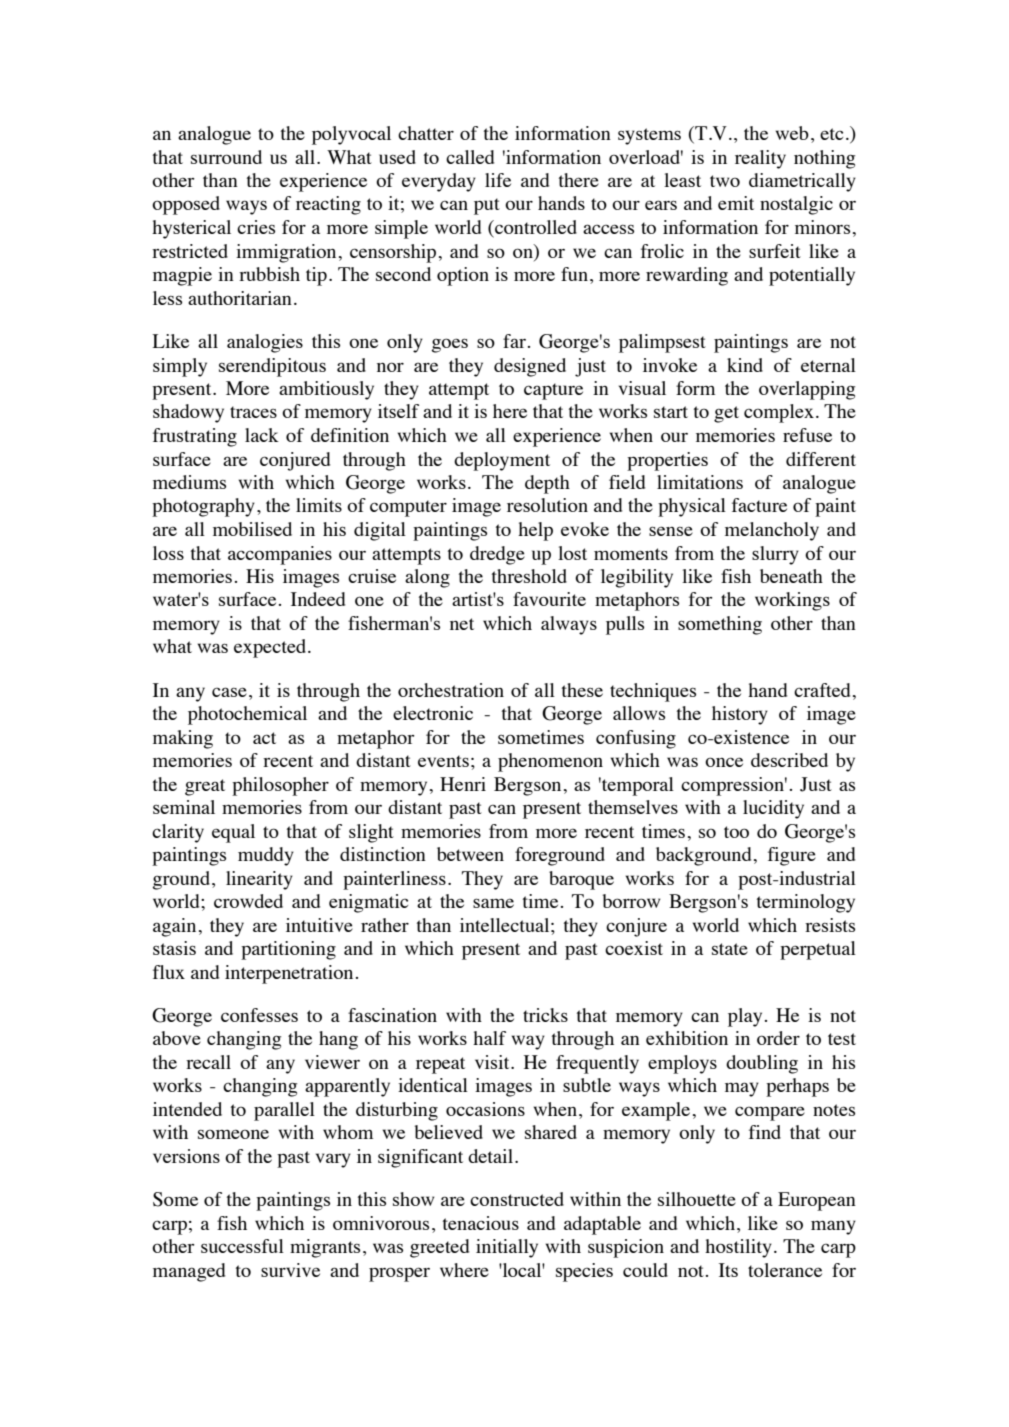  I want to click on life, so click(498, 180).
